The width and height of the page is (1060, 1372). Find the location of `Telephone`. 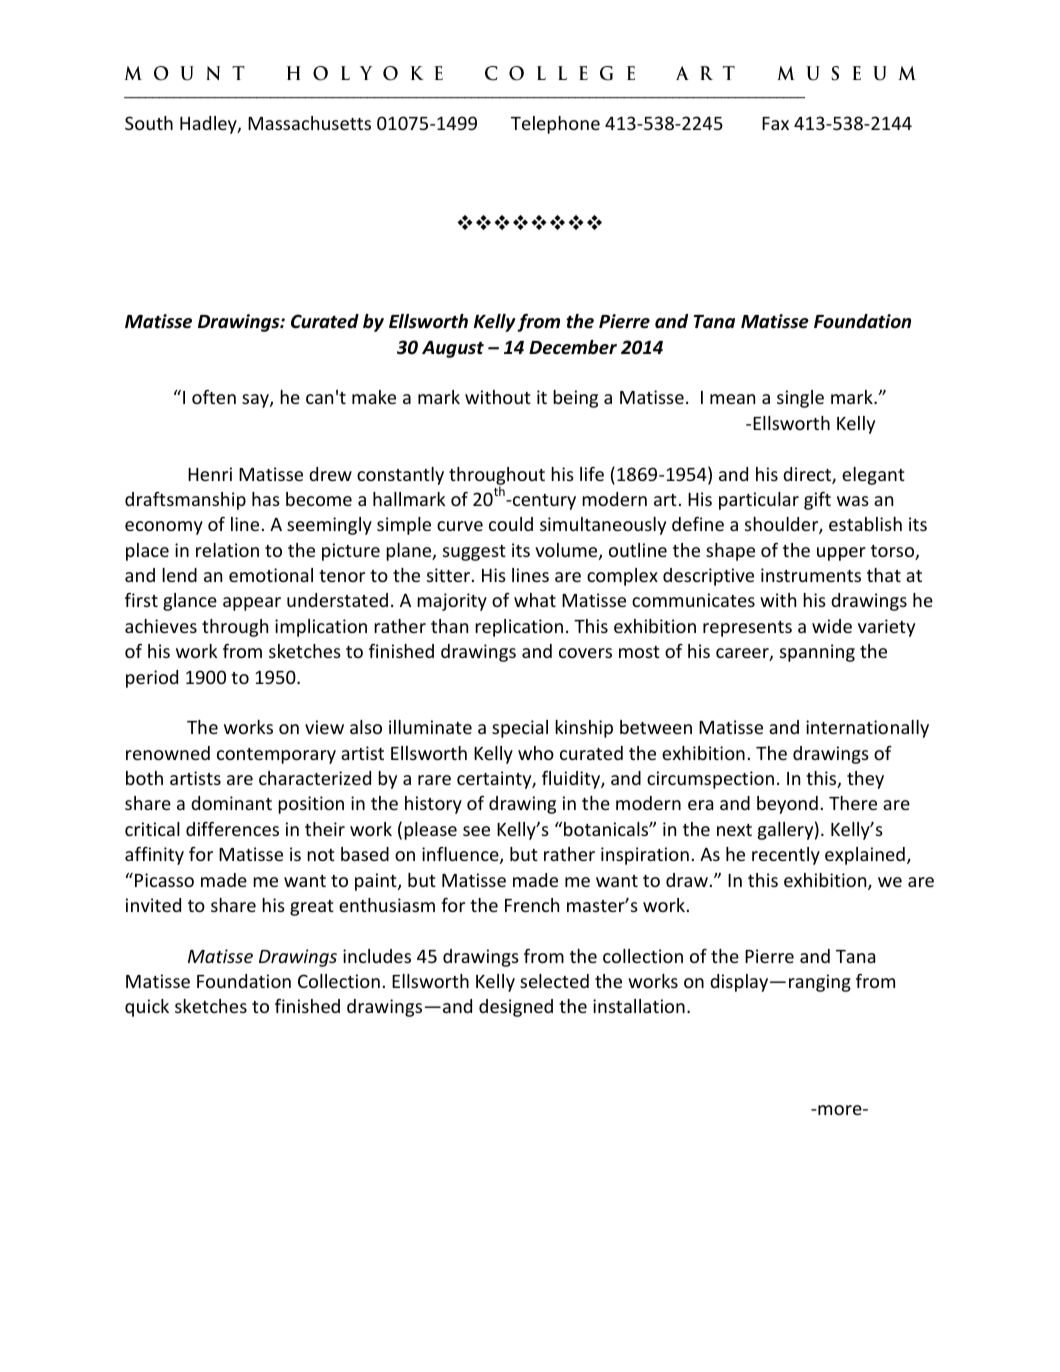

Telephone is located at coordinates (555, 125).
